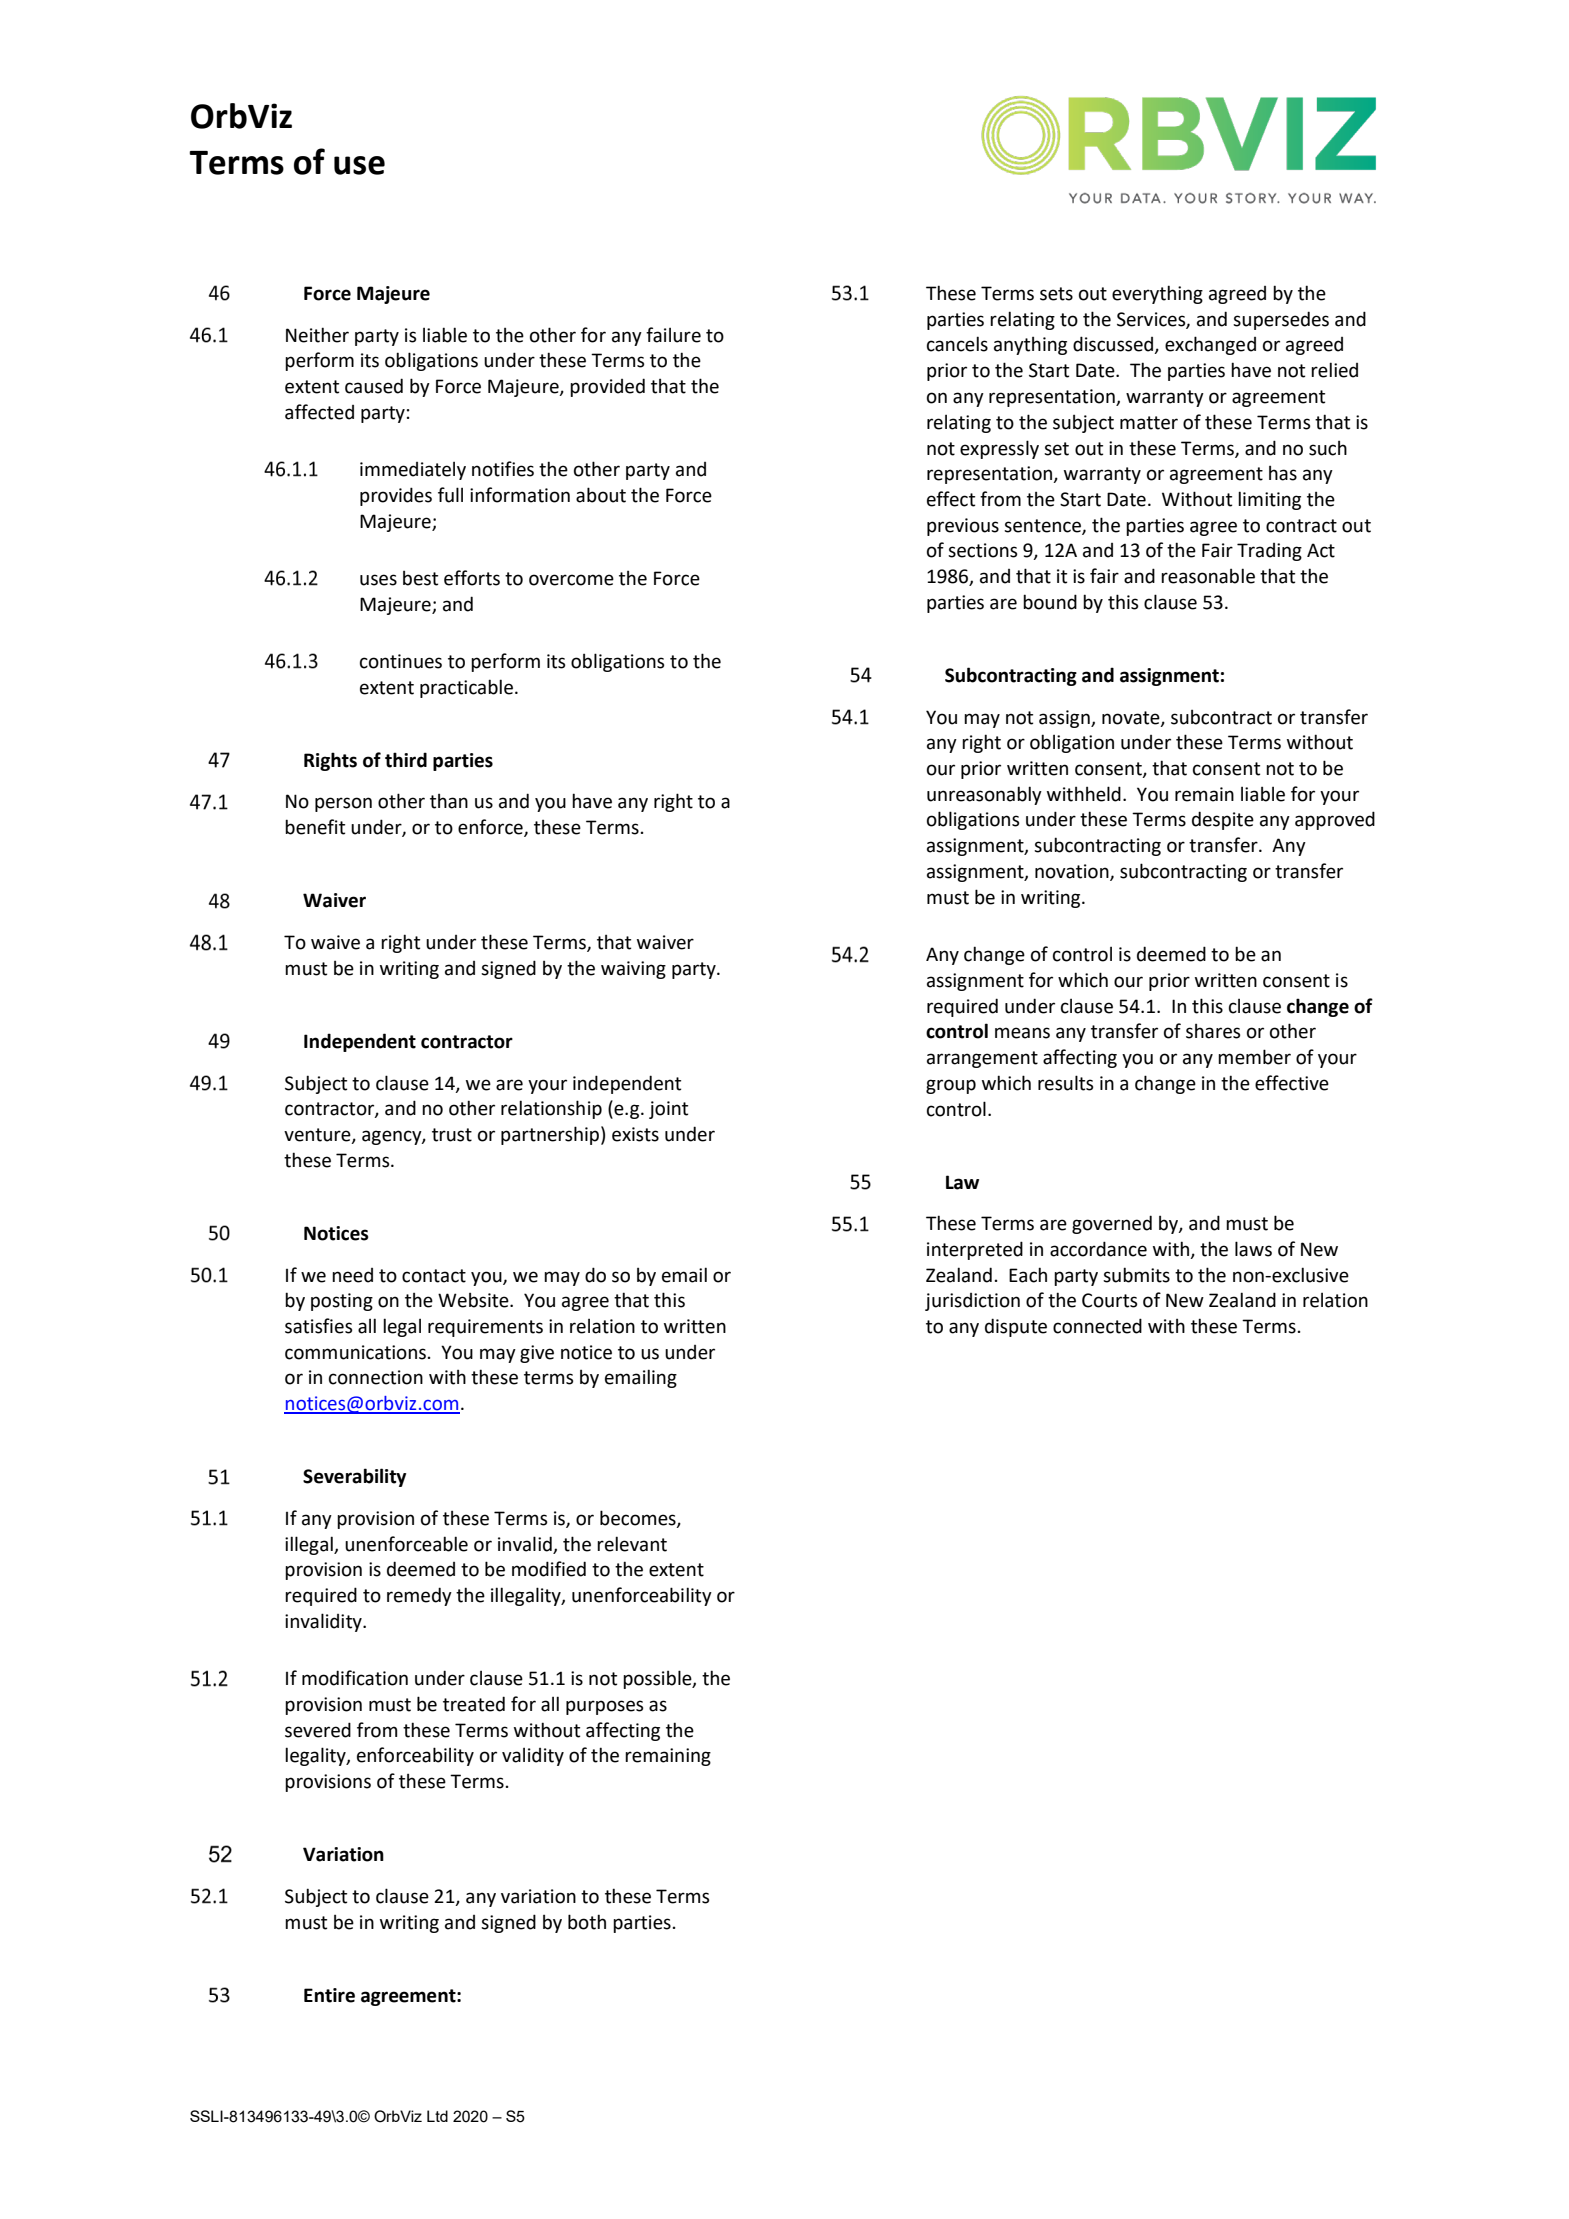 The width and height of the document is (1569, 2219). What do you see at coordinates (1281, 320) in the document?
I see `supersedes` at bounding box center [1281, 320].
